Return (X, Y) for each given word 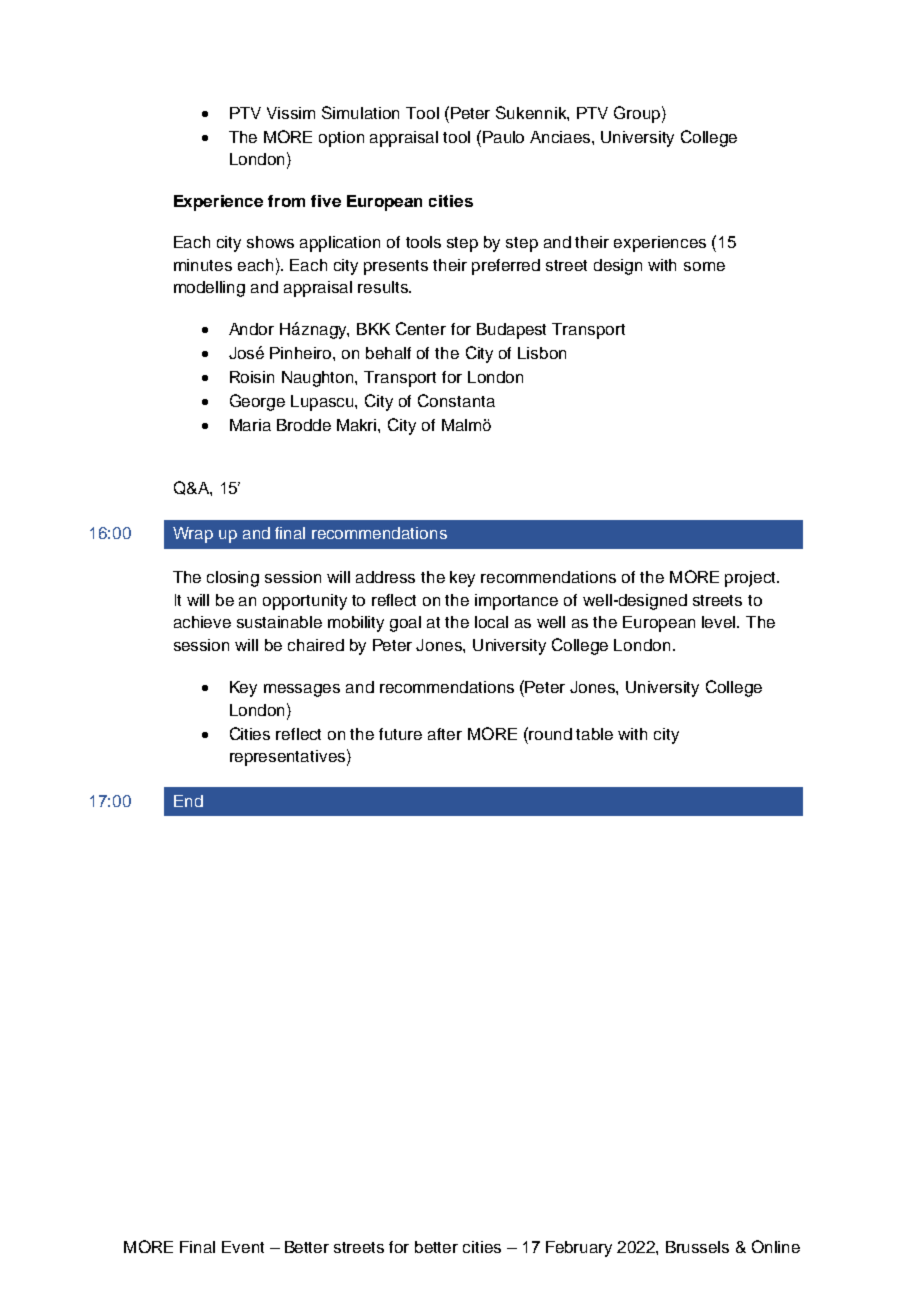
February (579, 1249)
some (704, 266)
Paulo (503, 137)
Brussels (697, 1247)
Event (243, 1247)
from (286, 201)
